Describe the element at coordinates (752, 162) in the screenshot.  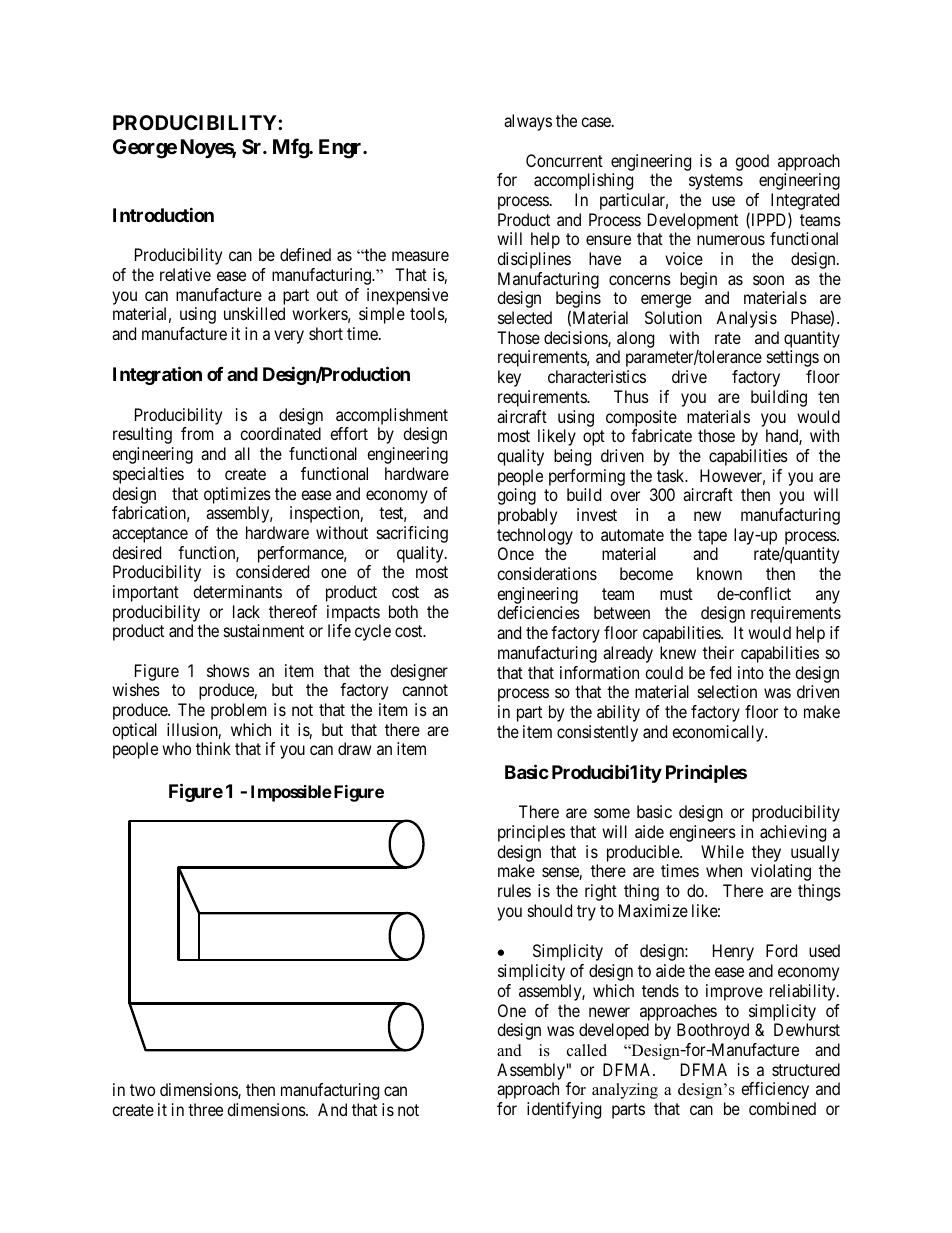
I see `good` at that location.
